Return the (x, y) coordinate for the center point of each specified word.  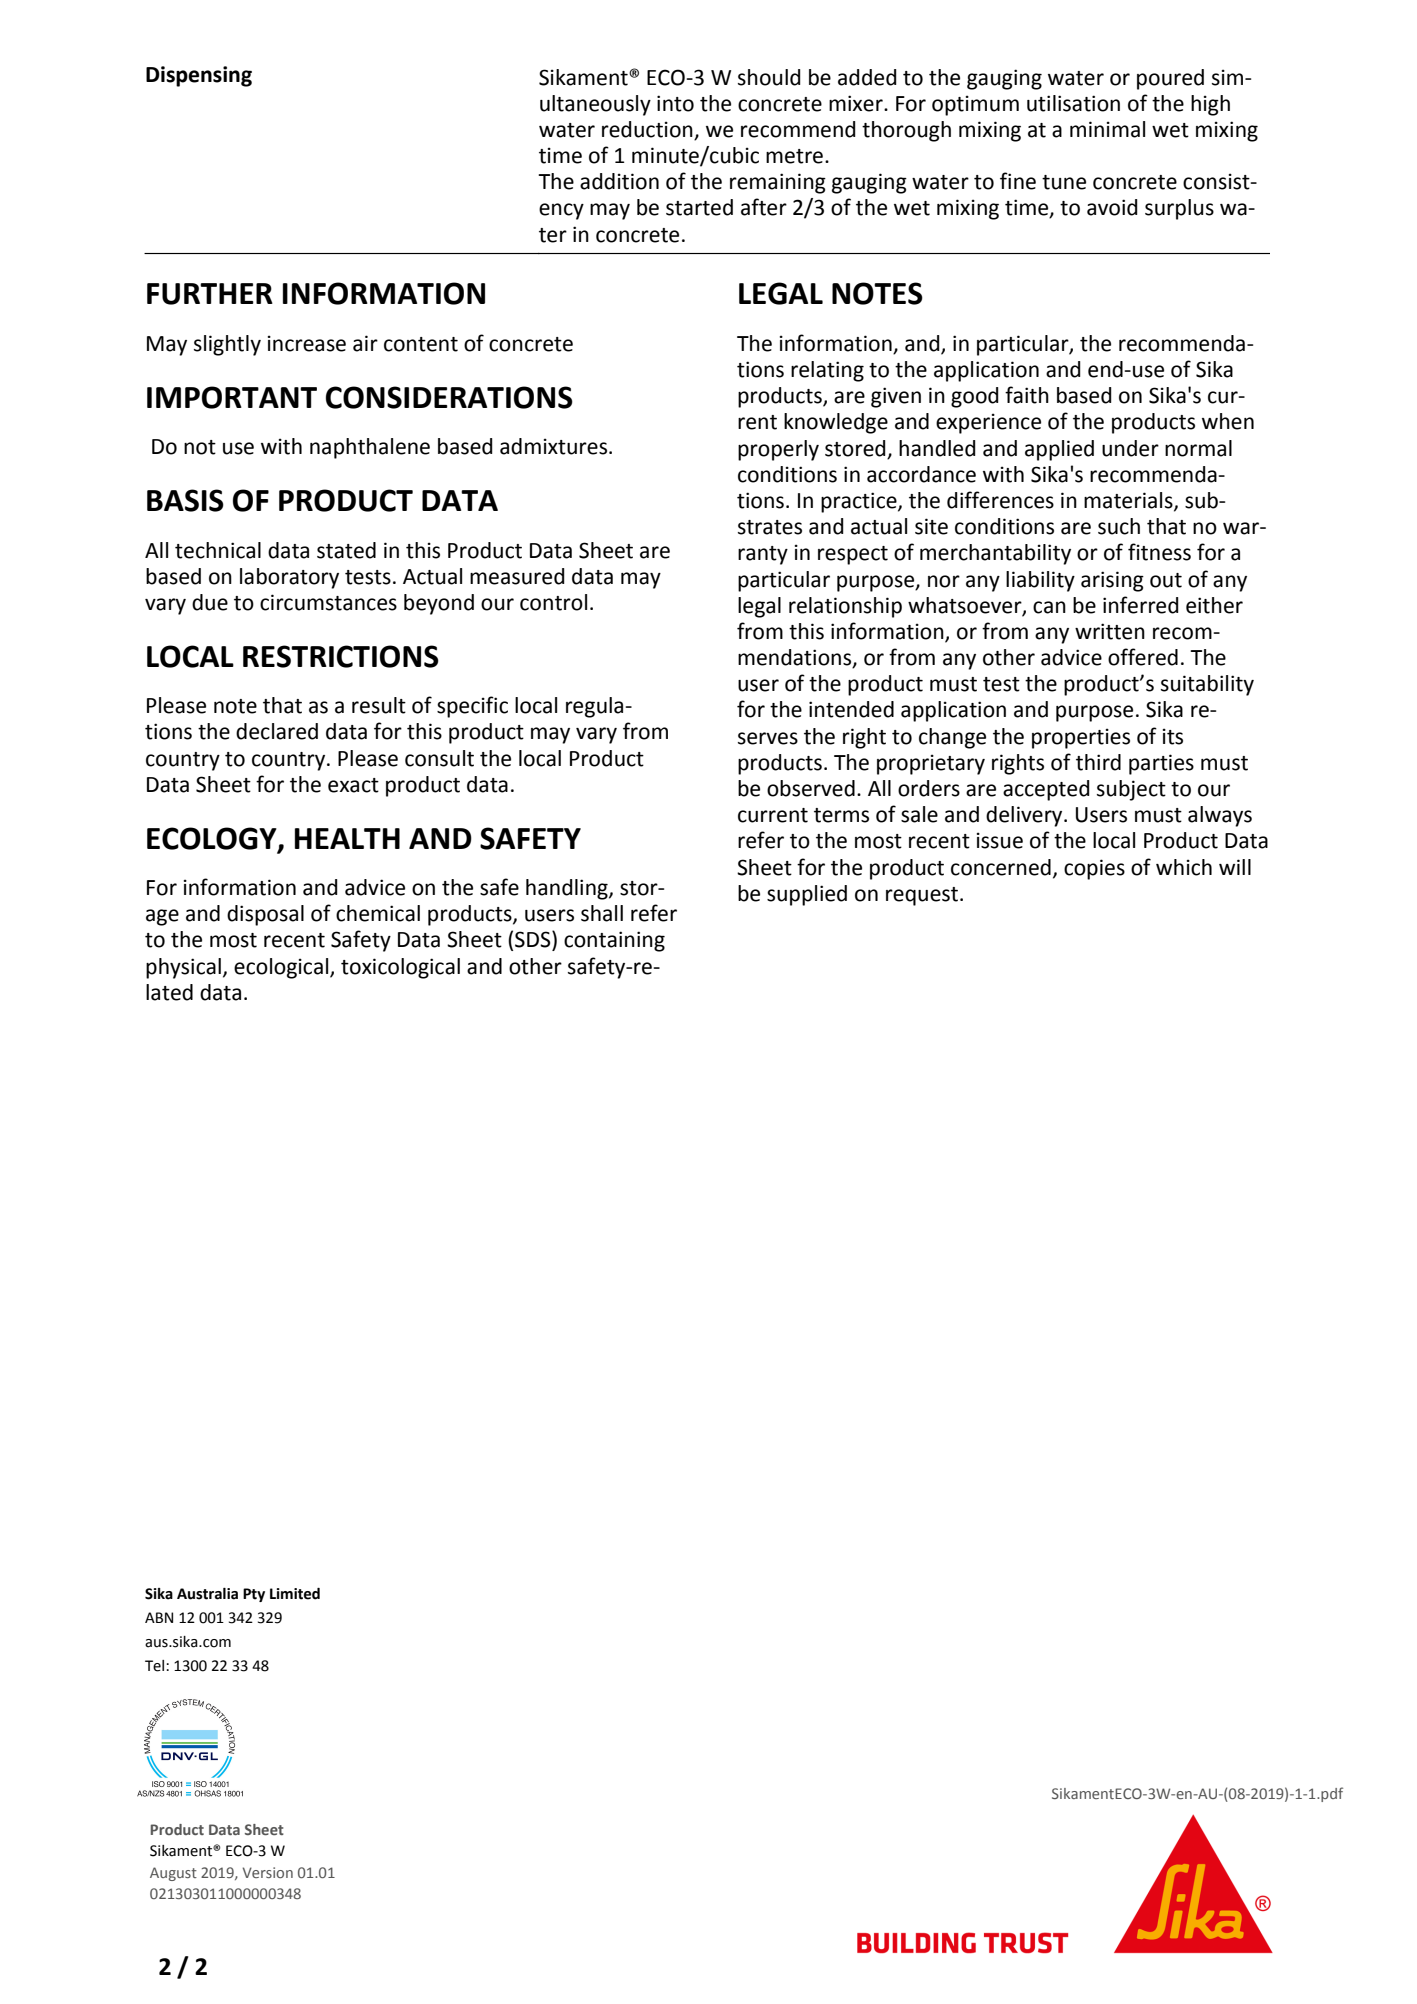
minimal (1107, 129)
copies (1094, 869)
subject (1131, 790)
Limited (295, 1594)
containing (614, 941)
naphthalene (370, 448)
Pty (254, 1595)
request (923, 896)
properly (778, 450)
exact (353, 785)
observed (811, 788)
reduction (648, 130)
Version (268, 1872)
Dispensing (199, 76)
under (1130, 448)
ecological (282, 968)
